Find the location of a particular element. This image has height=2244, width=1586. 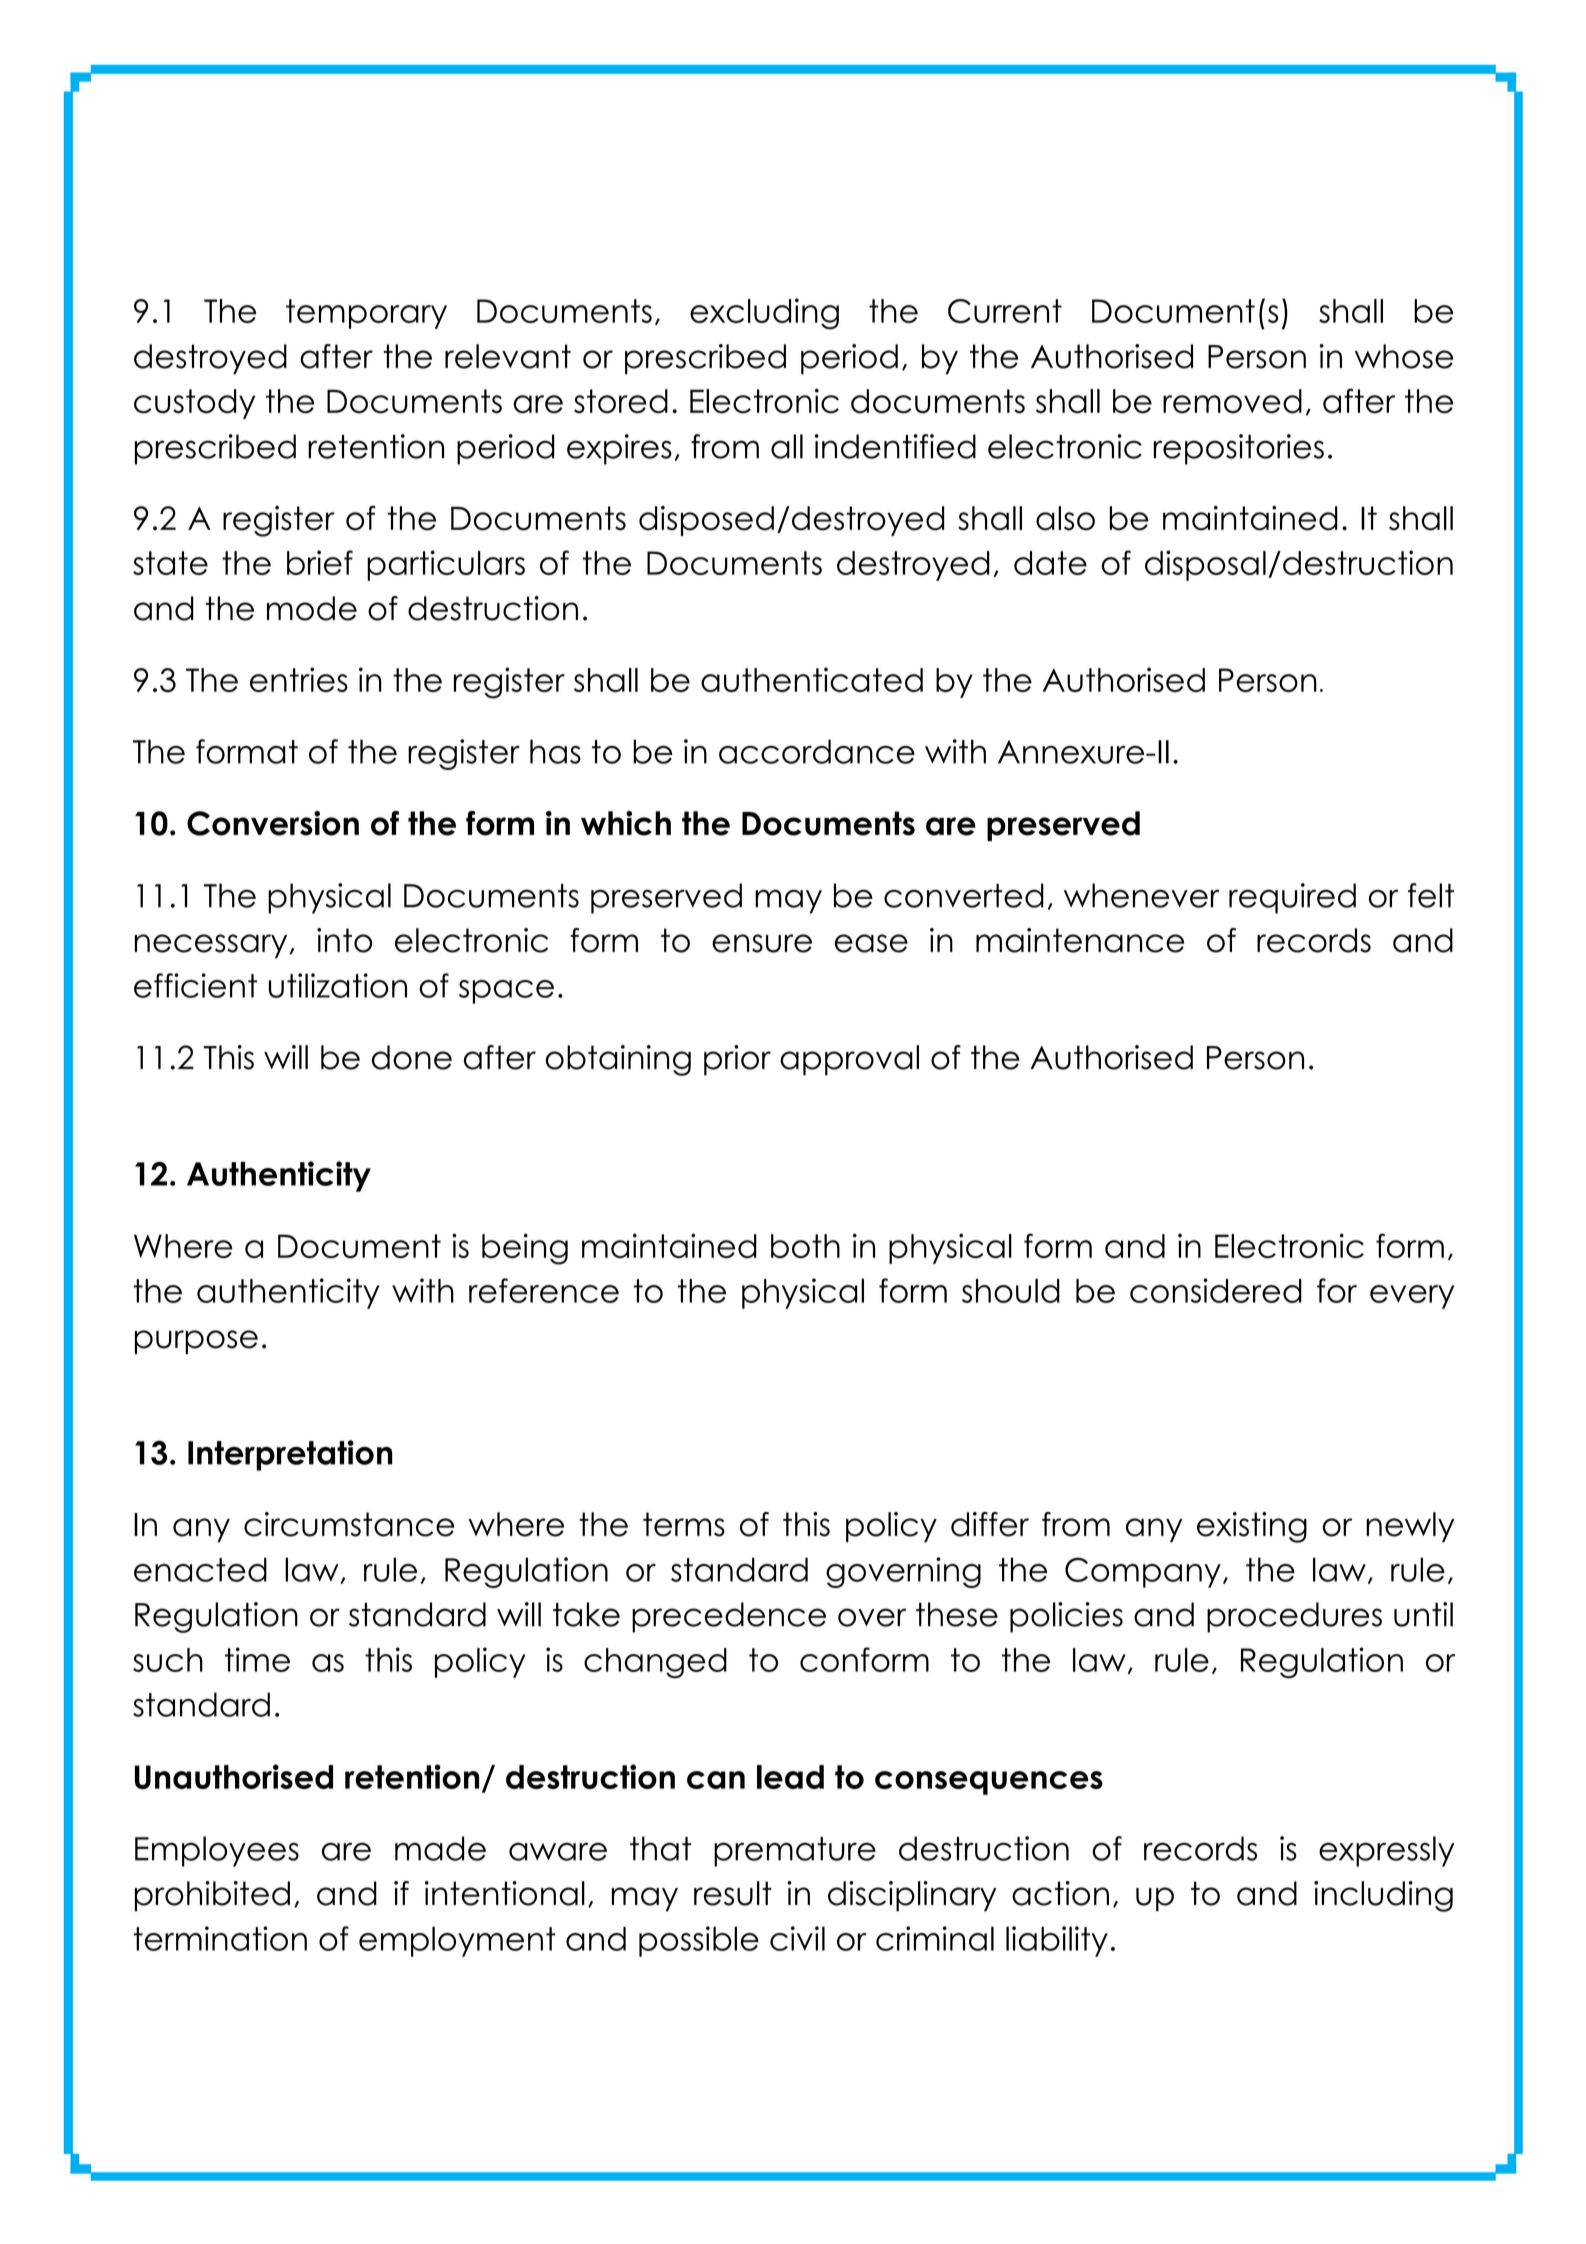

temporary is located at coordinates (366, 314).
